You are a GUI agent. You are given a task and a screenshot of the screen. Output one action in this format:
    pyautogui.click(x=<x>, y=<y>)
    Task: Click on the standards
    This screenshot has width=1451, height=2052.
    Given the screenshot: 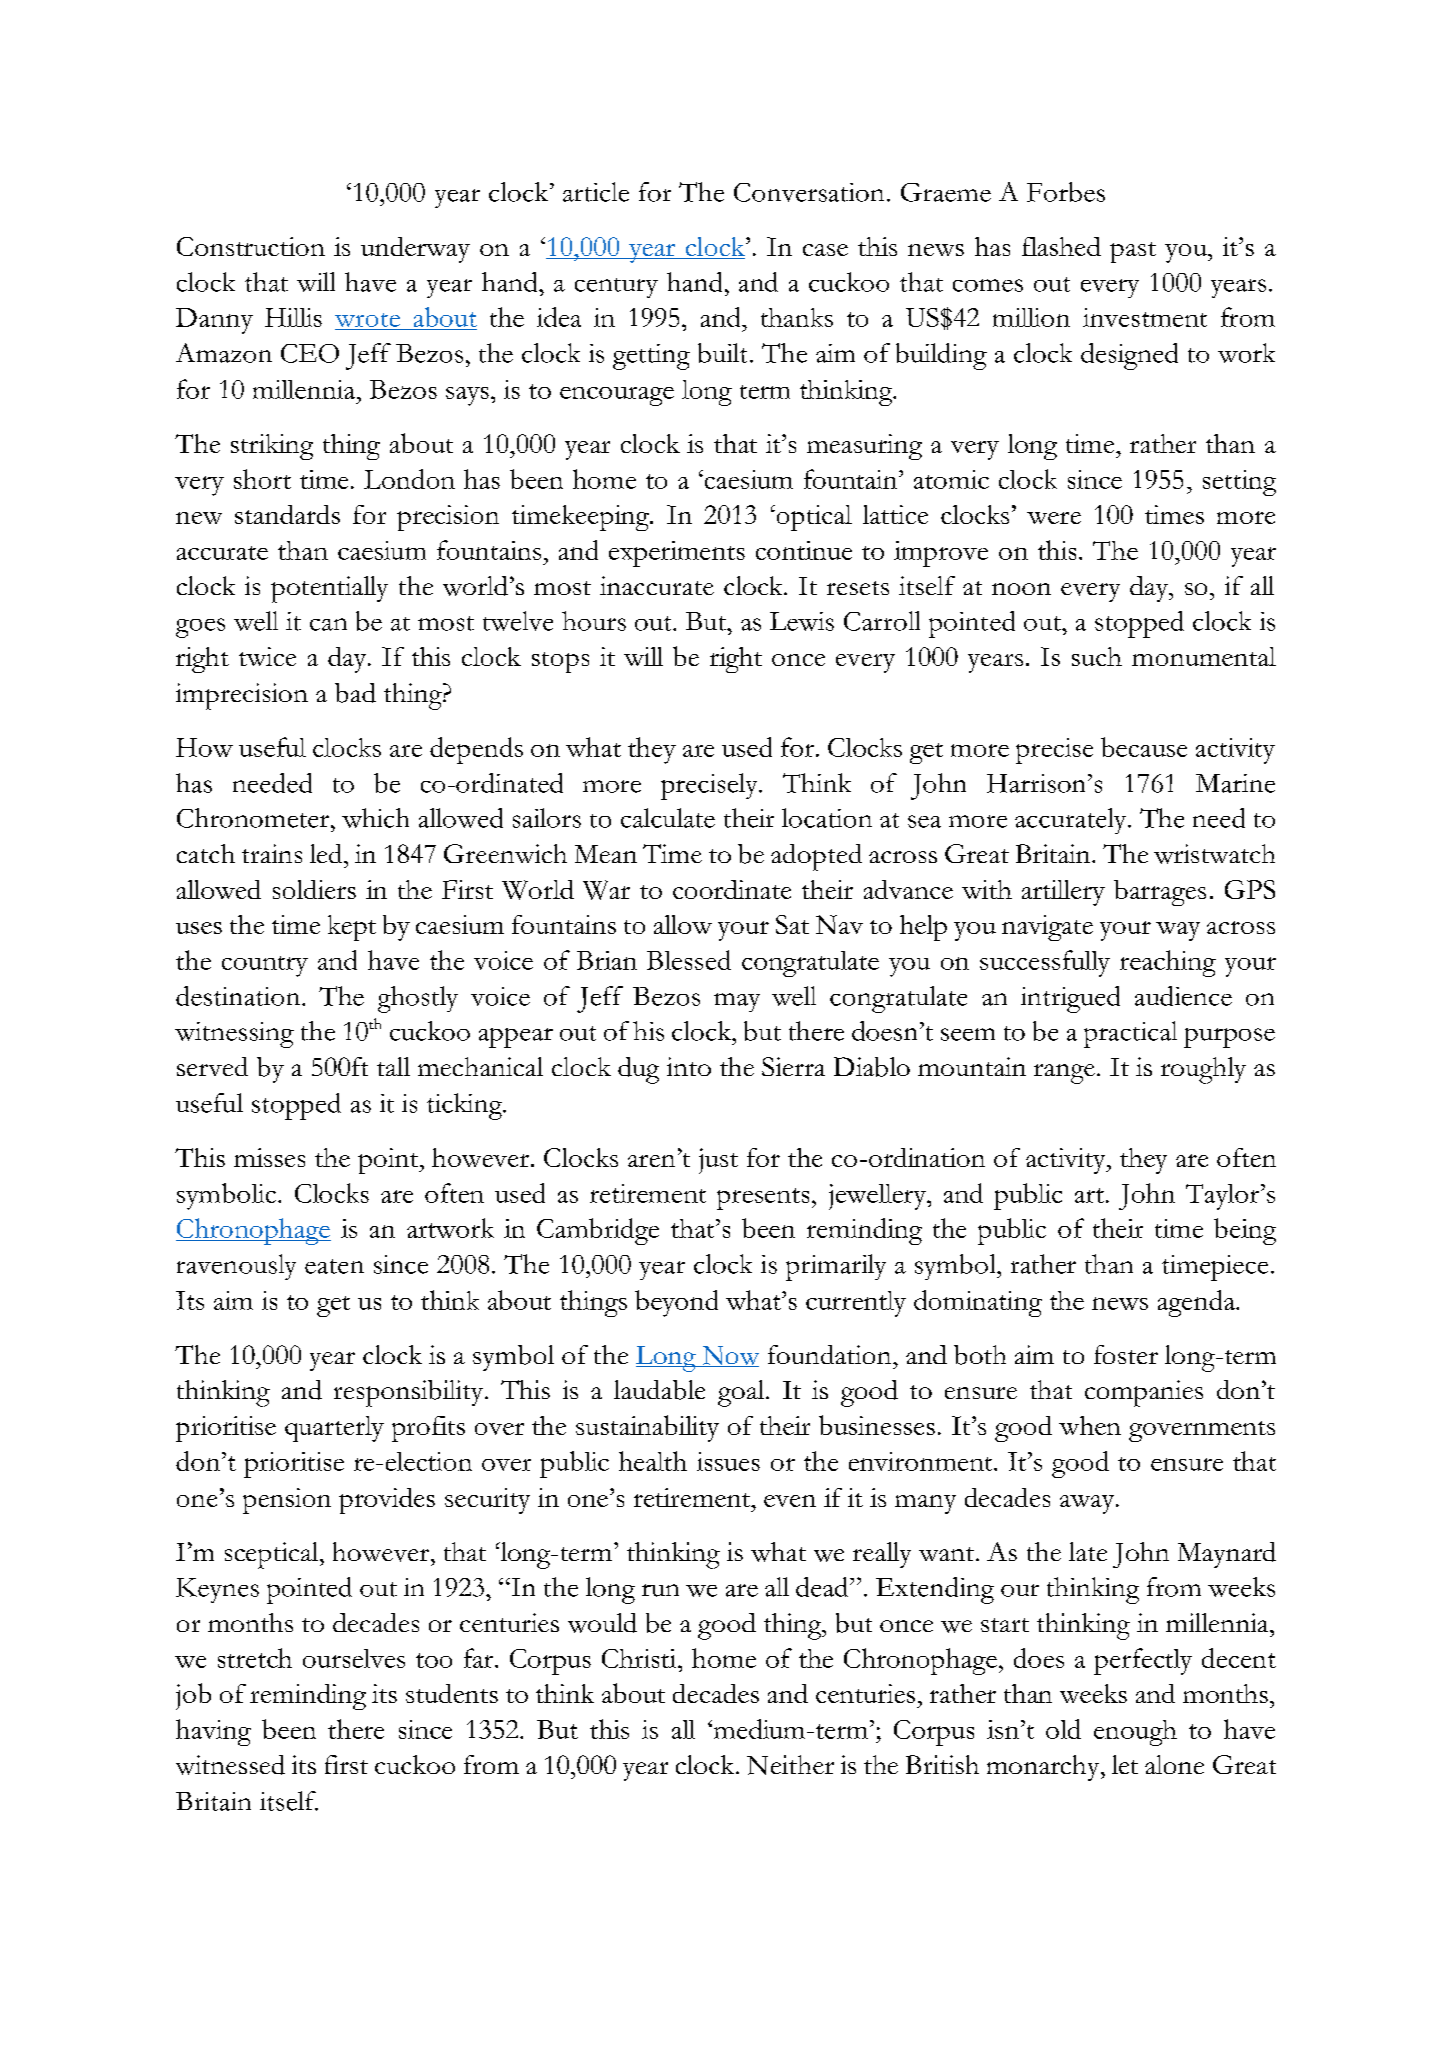 What is the action you would take?
    pyautogui.click(x=287, y=514)
